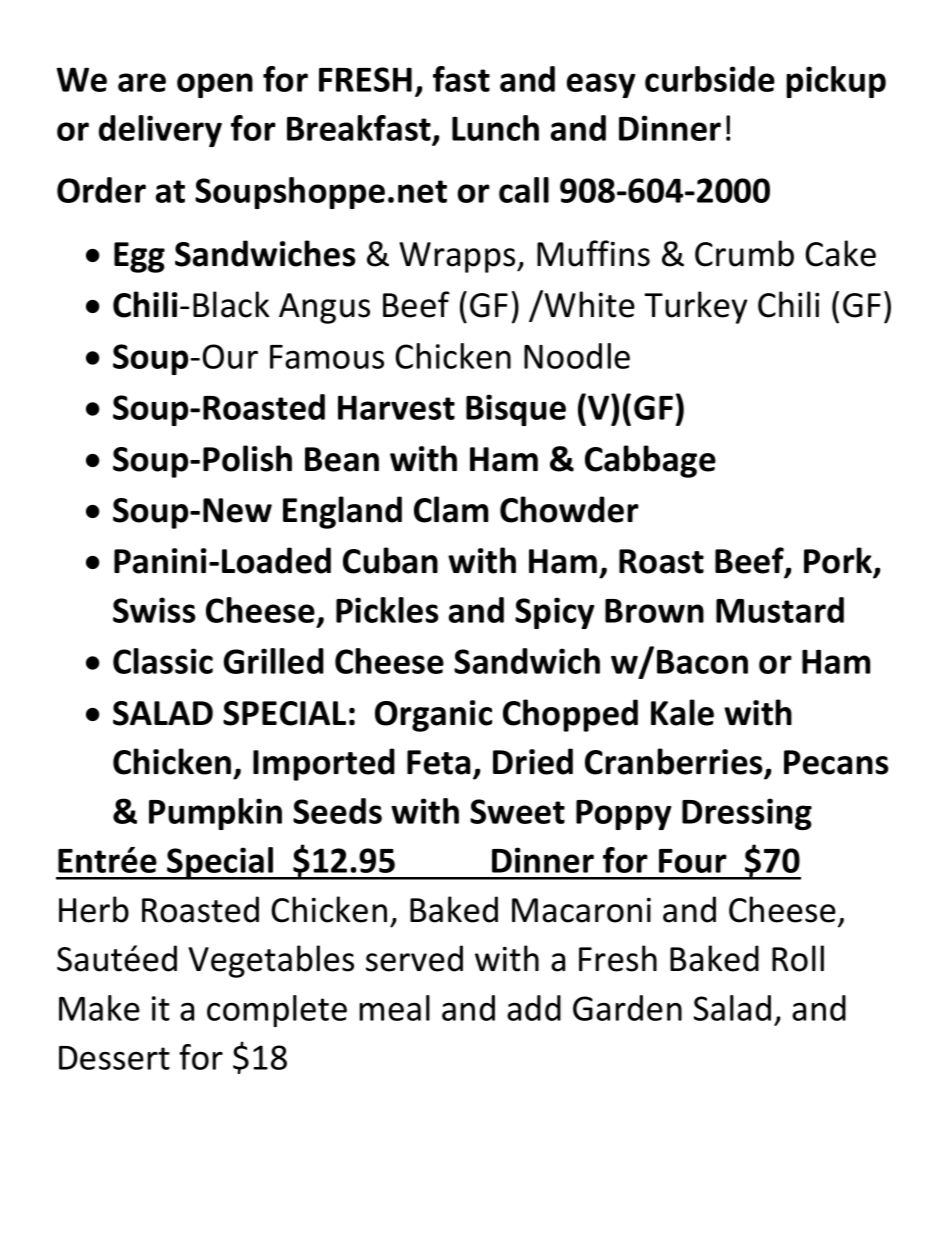  Describe the element at coordinates (337, 811) in the page. I see `Seeds` at that location.
